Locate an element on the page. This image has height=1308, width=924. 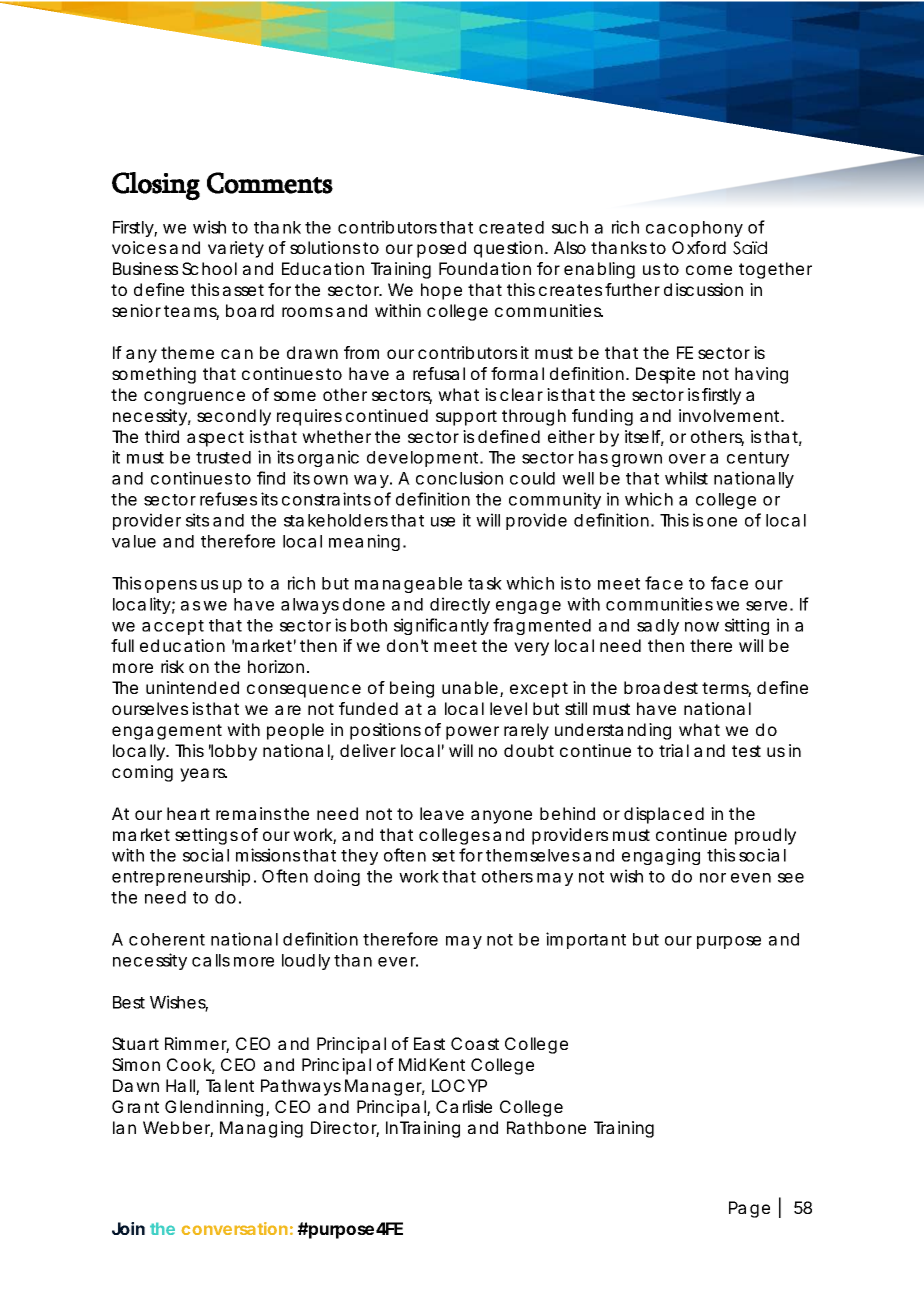
posed is located at coordinates (441, 249).
